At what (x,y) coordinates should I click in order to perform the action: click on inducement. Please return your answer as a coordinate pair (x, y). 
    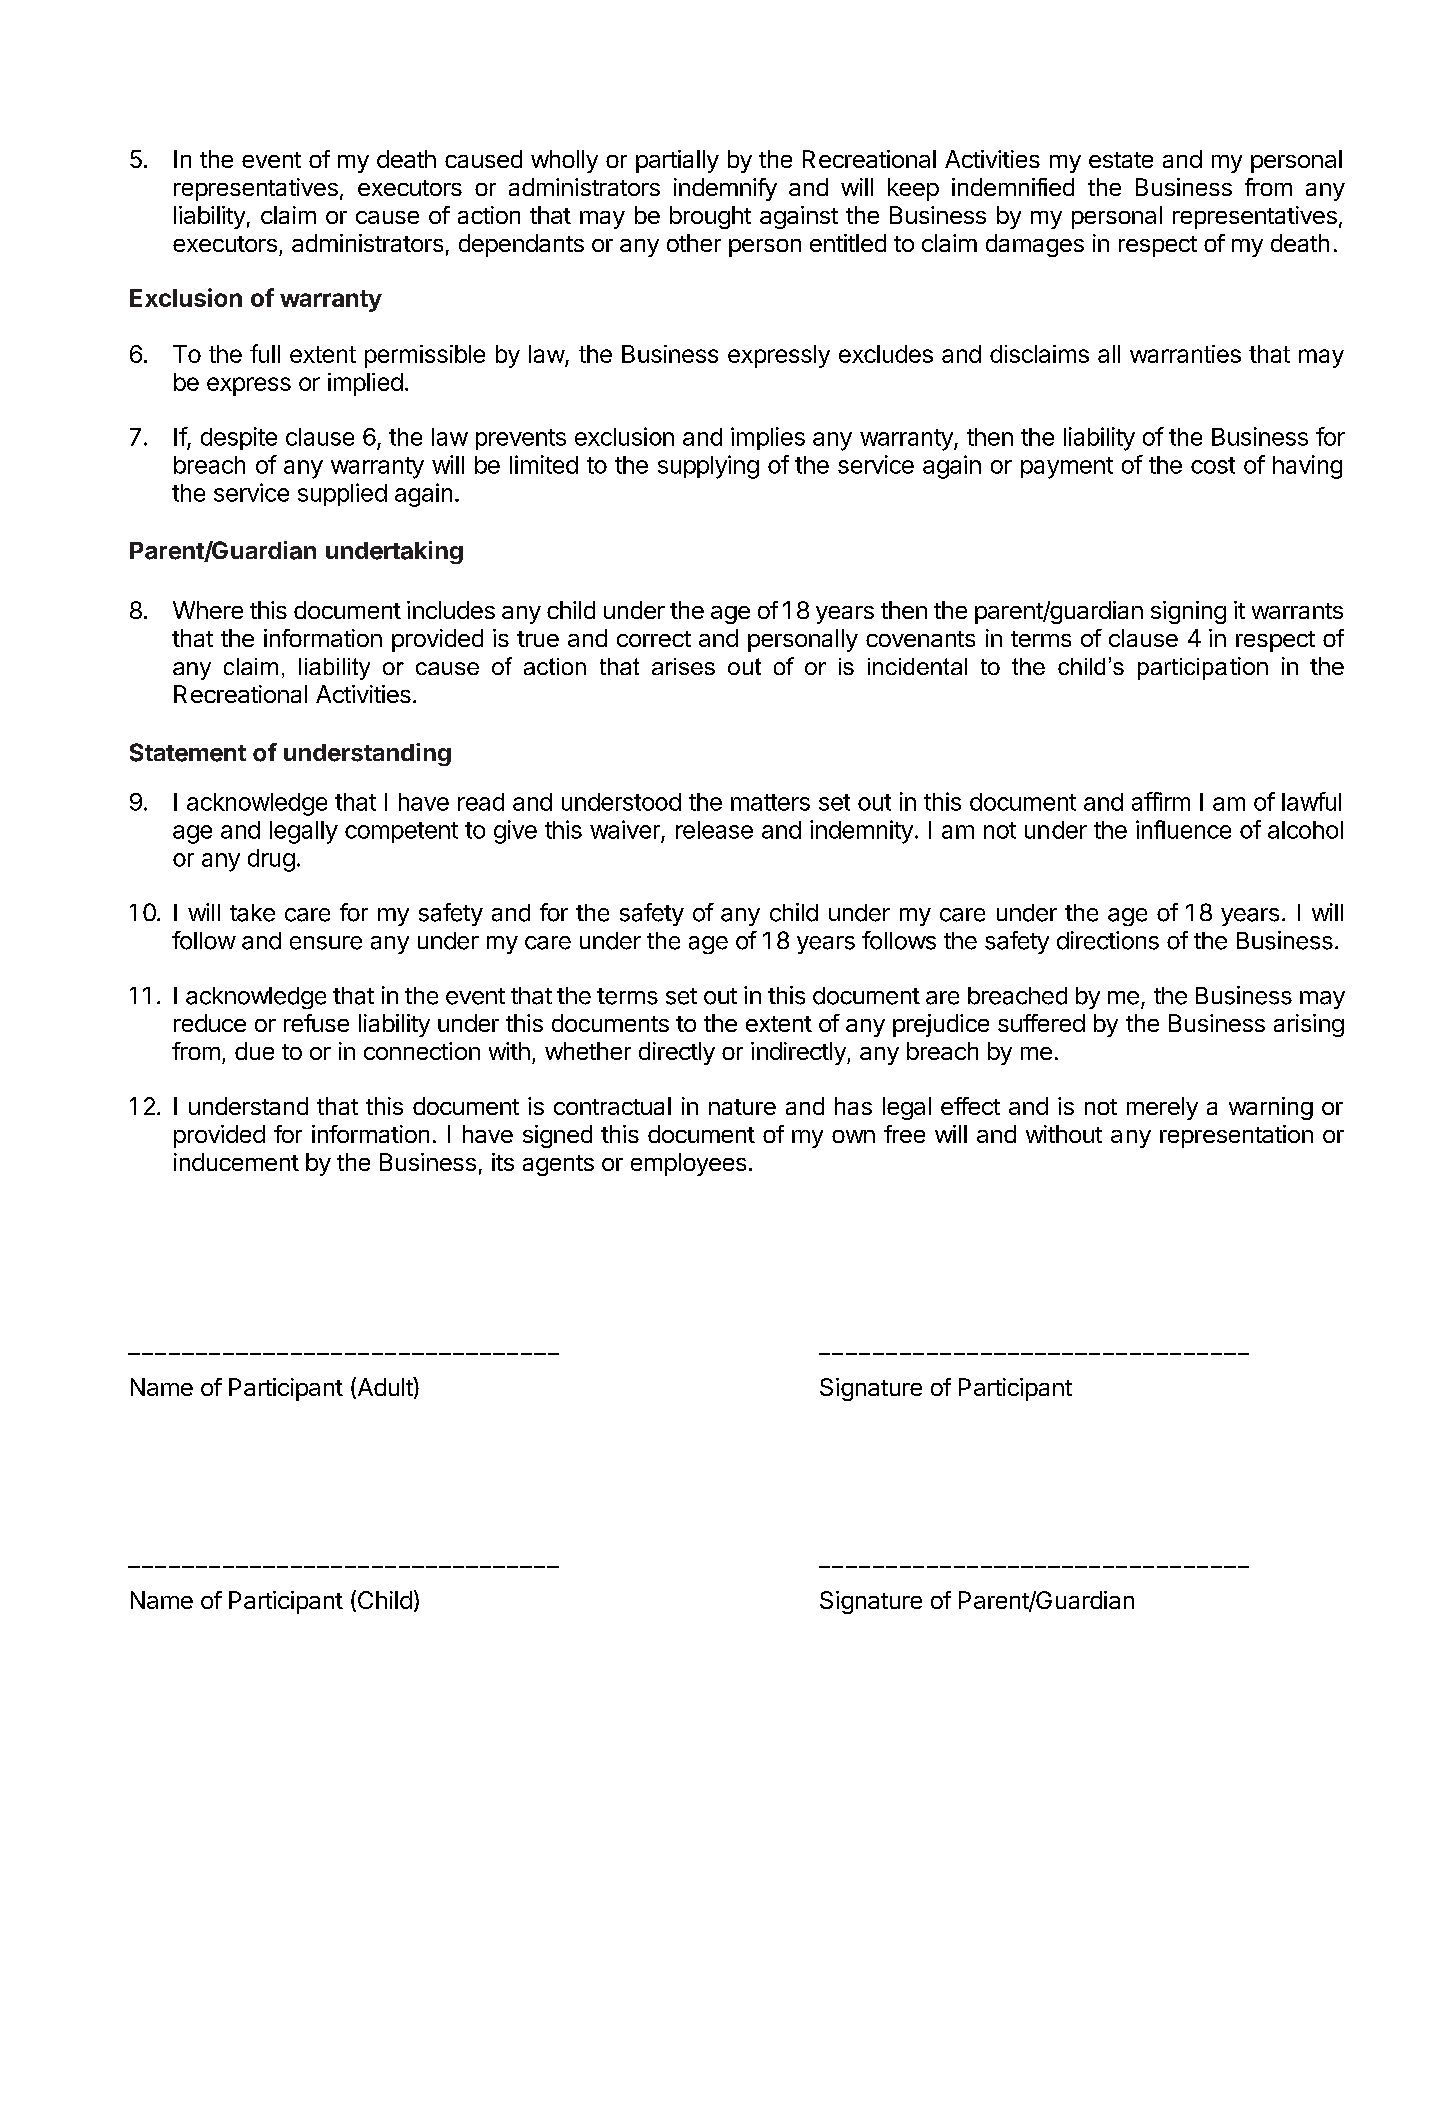
    Looking at the image, I should click on (236, 1162).
